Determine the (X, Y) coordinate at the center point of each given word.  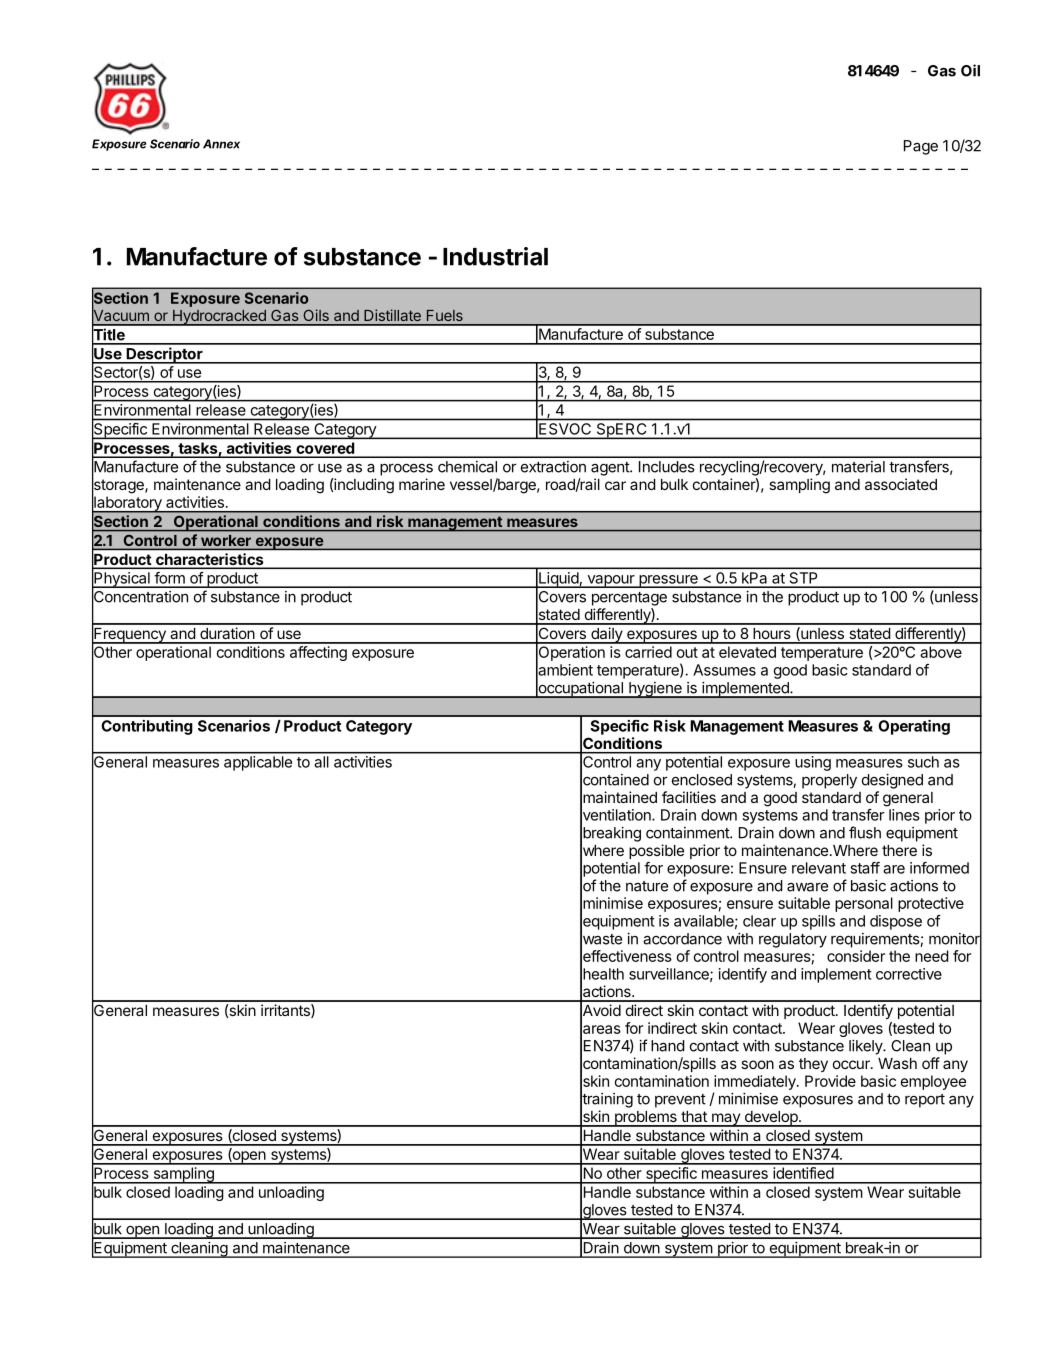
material (858, 467)
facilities (689, 797)
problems (645, 1119)
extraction (553, 467)
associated (901, 484)
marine (422, 484)
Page (921, 147)
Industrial (495, 256)
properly (829, 781)
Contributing (147, 727)
